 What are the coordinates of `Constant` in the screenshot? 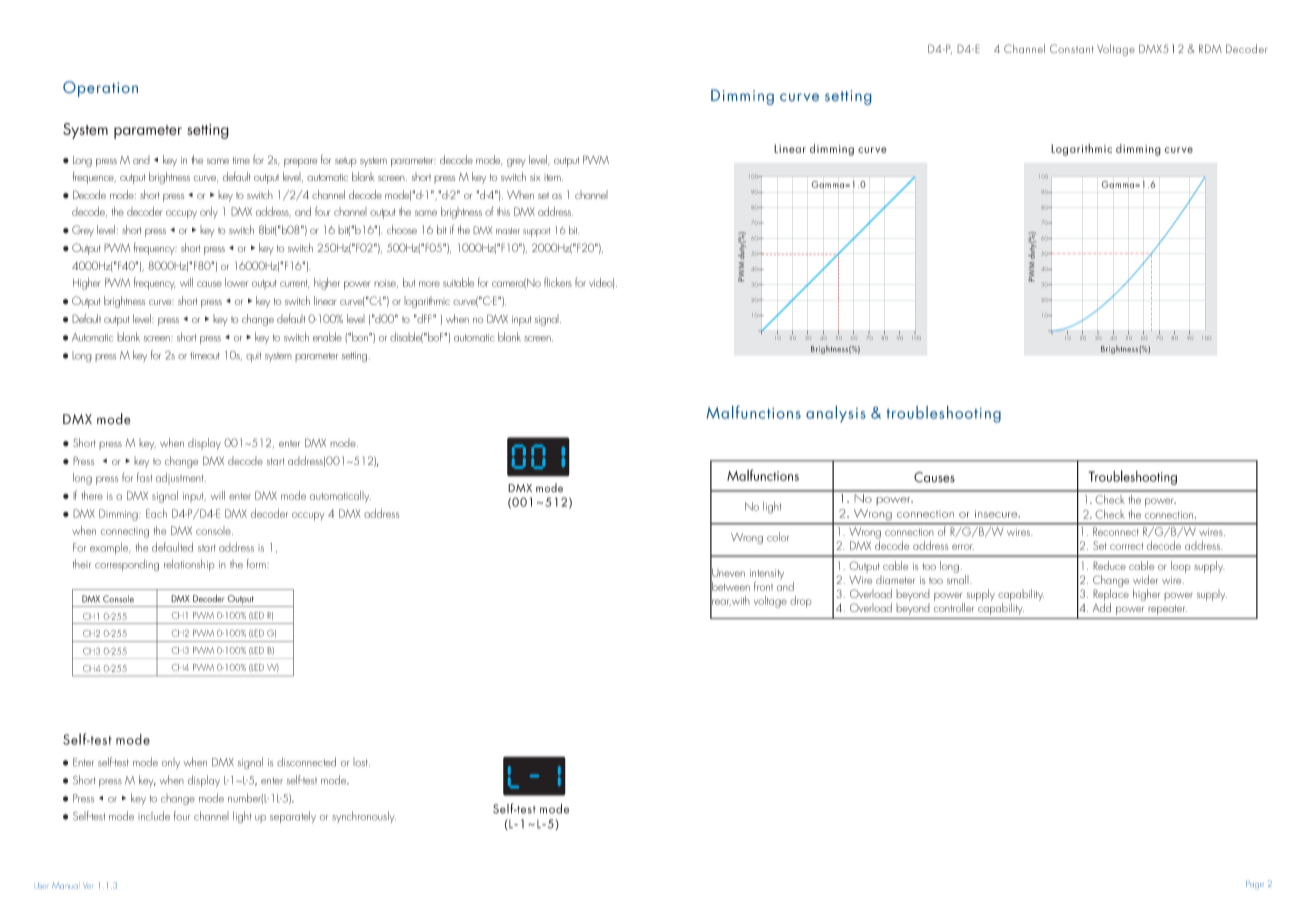 It's located at (1072, 48).
